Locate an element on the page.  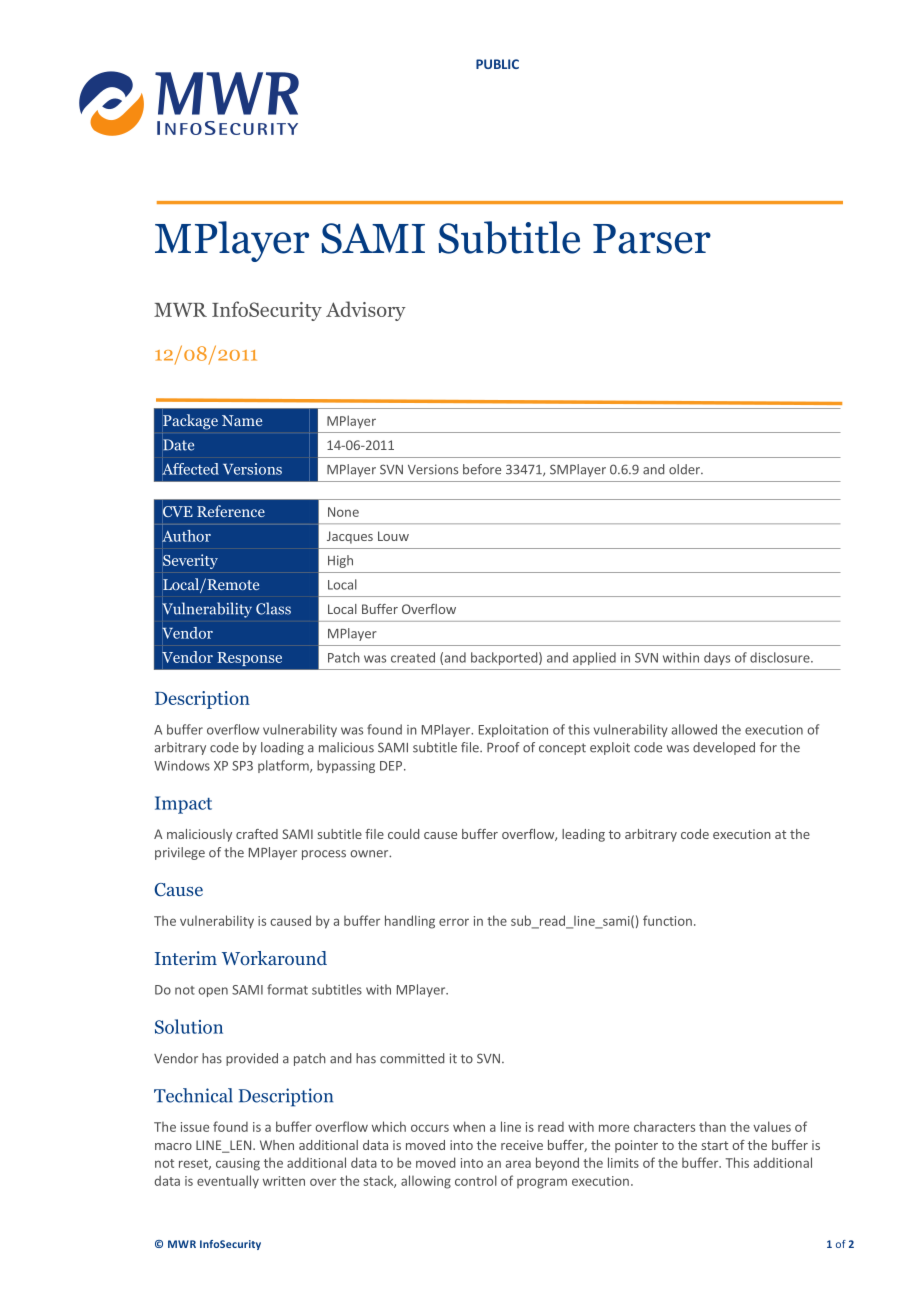
Parser is located at coordinates (652, 239).
